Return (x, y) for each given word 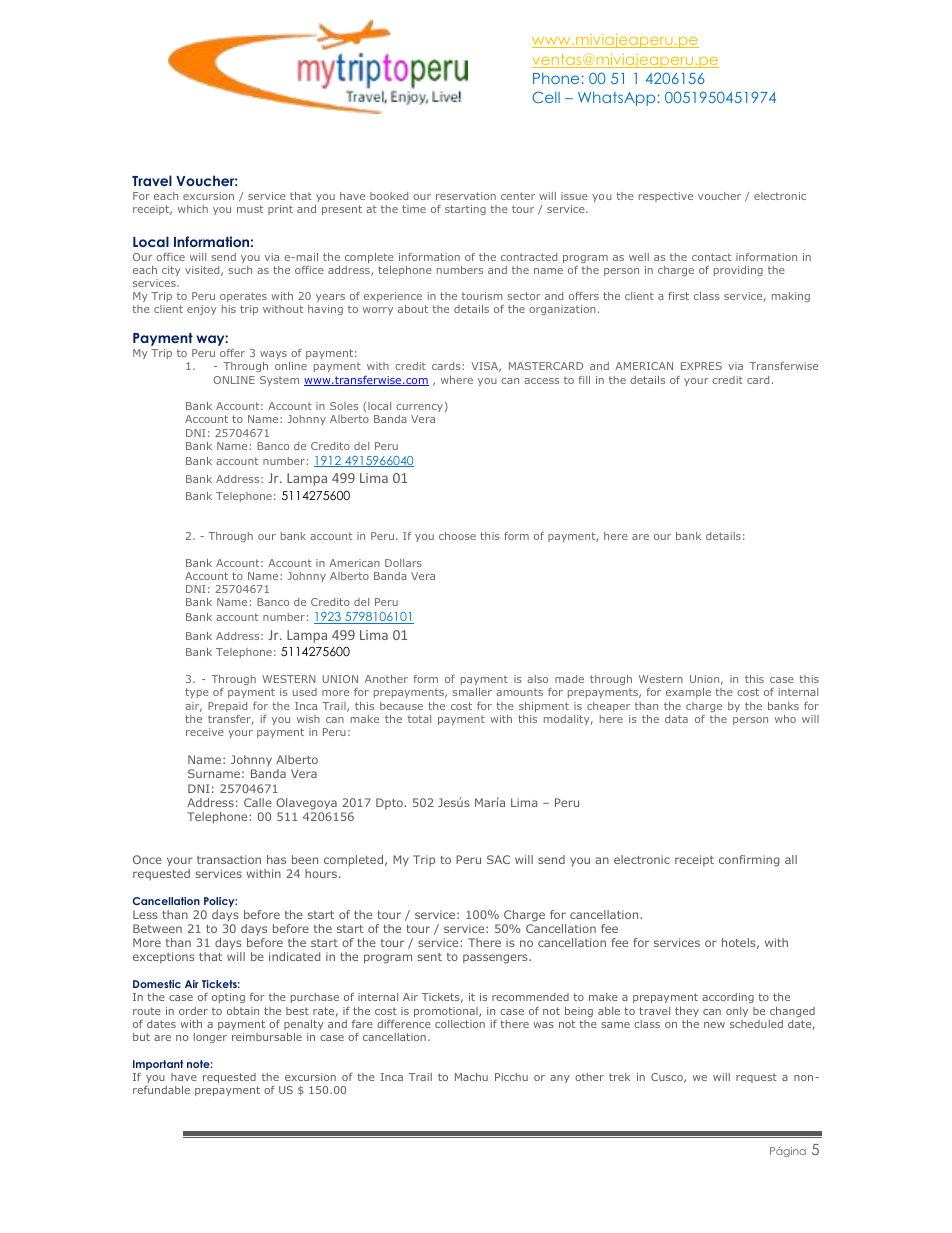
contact (711, 257)
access (541, 381)
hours (322, 873)
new (714, 1025)
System (279, 381)
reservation (466, 196)
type (197, 693)
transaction (229, 859)
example (688, 693)
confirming (749, 861)
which (193, 209)
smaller (472, 692)
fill (584, 380)
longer (210, 1038)
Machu (471, 1077)
